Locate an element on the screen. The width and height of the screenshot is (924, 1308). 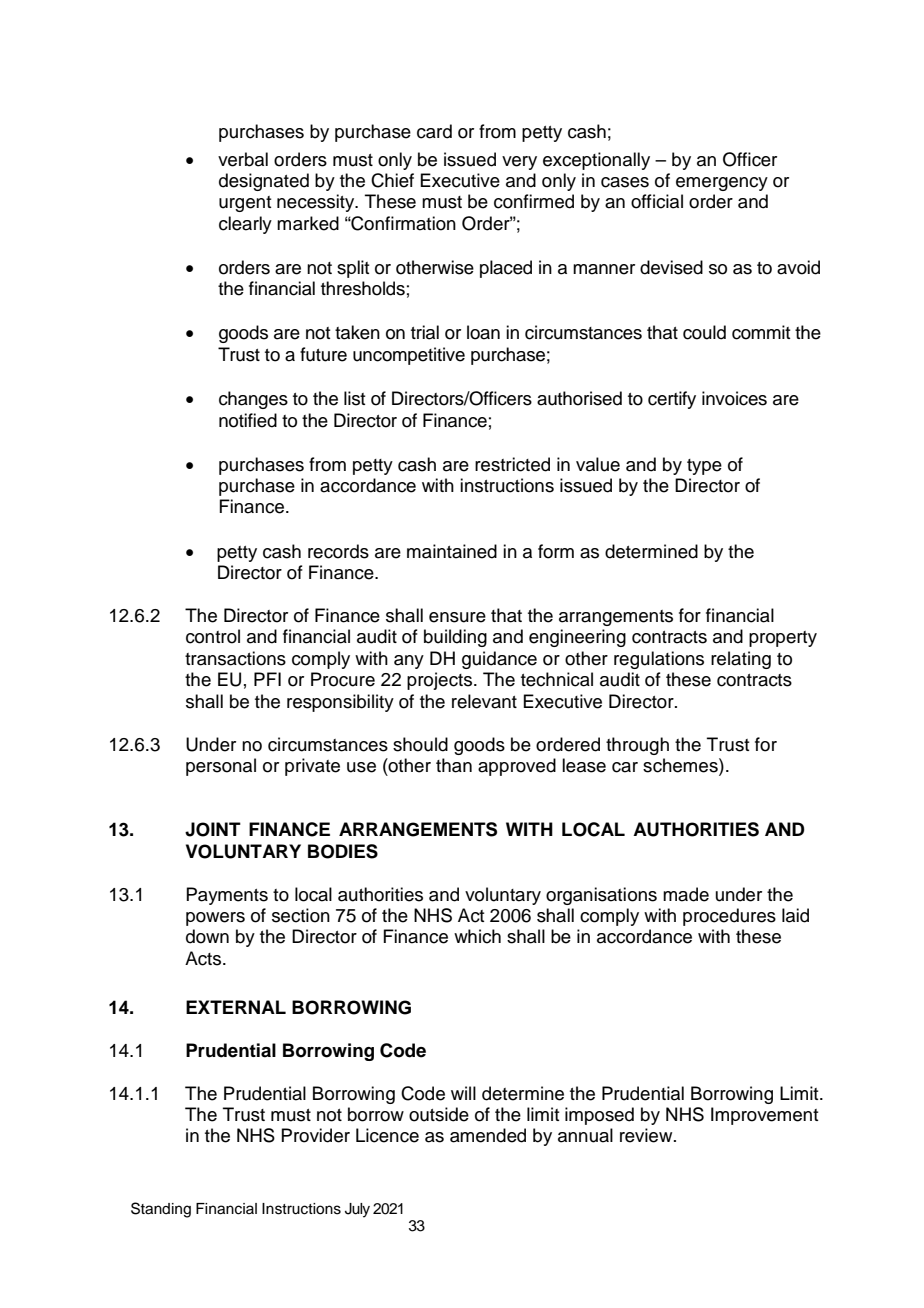
guidance is located at coordinates (499, 660).
